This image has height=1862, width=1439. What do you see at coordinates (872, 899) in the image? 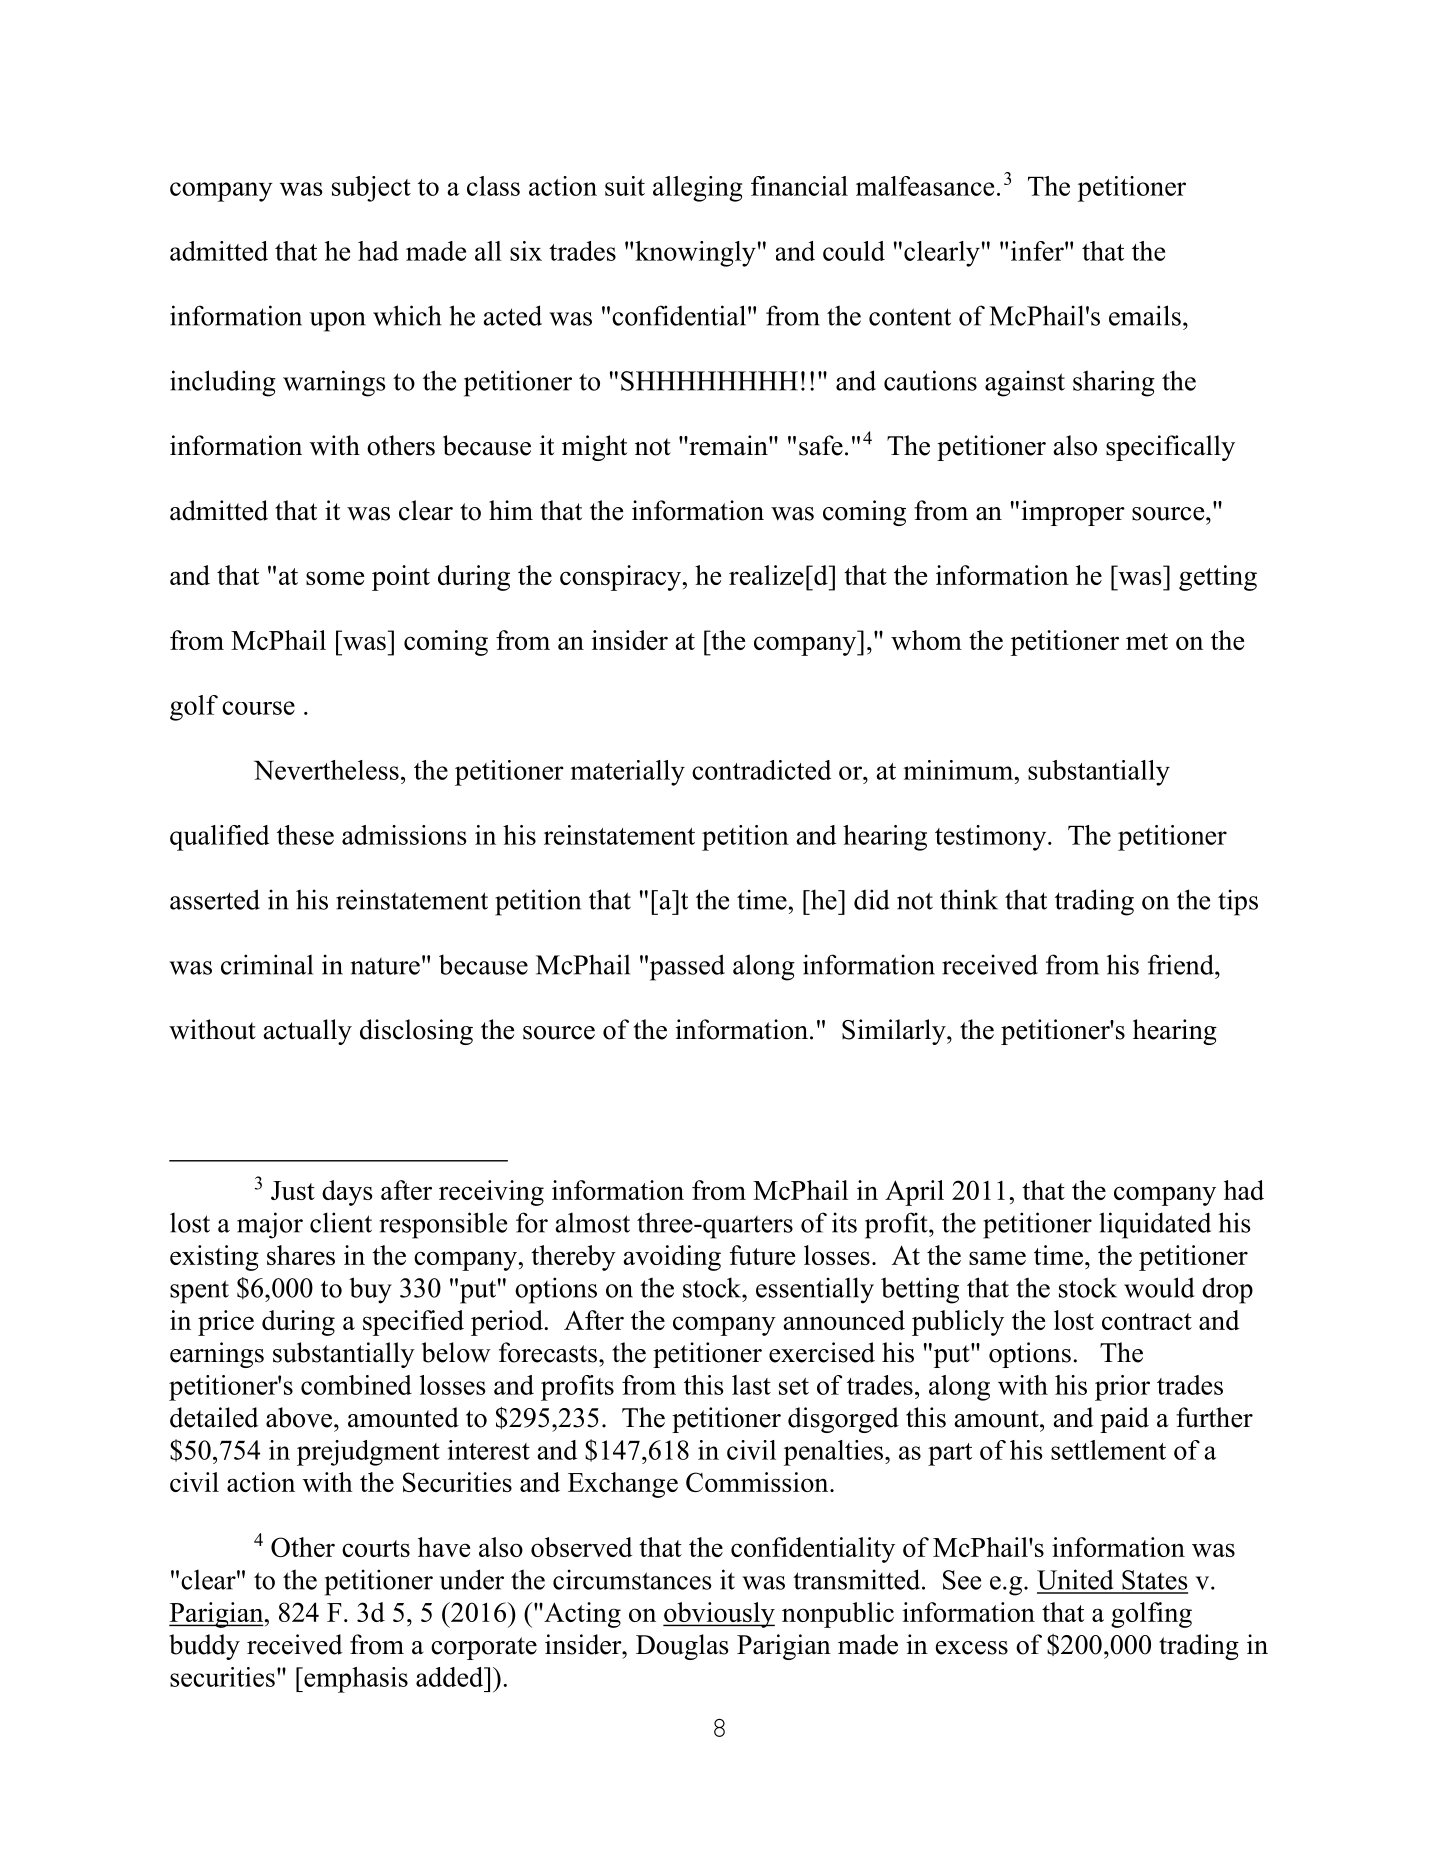
I see `did` at bounding box center [872, 899].
